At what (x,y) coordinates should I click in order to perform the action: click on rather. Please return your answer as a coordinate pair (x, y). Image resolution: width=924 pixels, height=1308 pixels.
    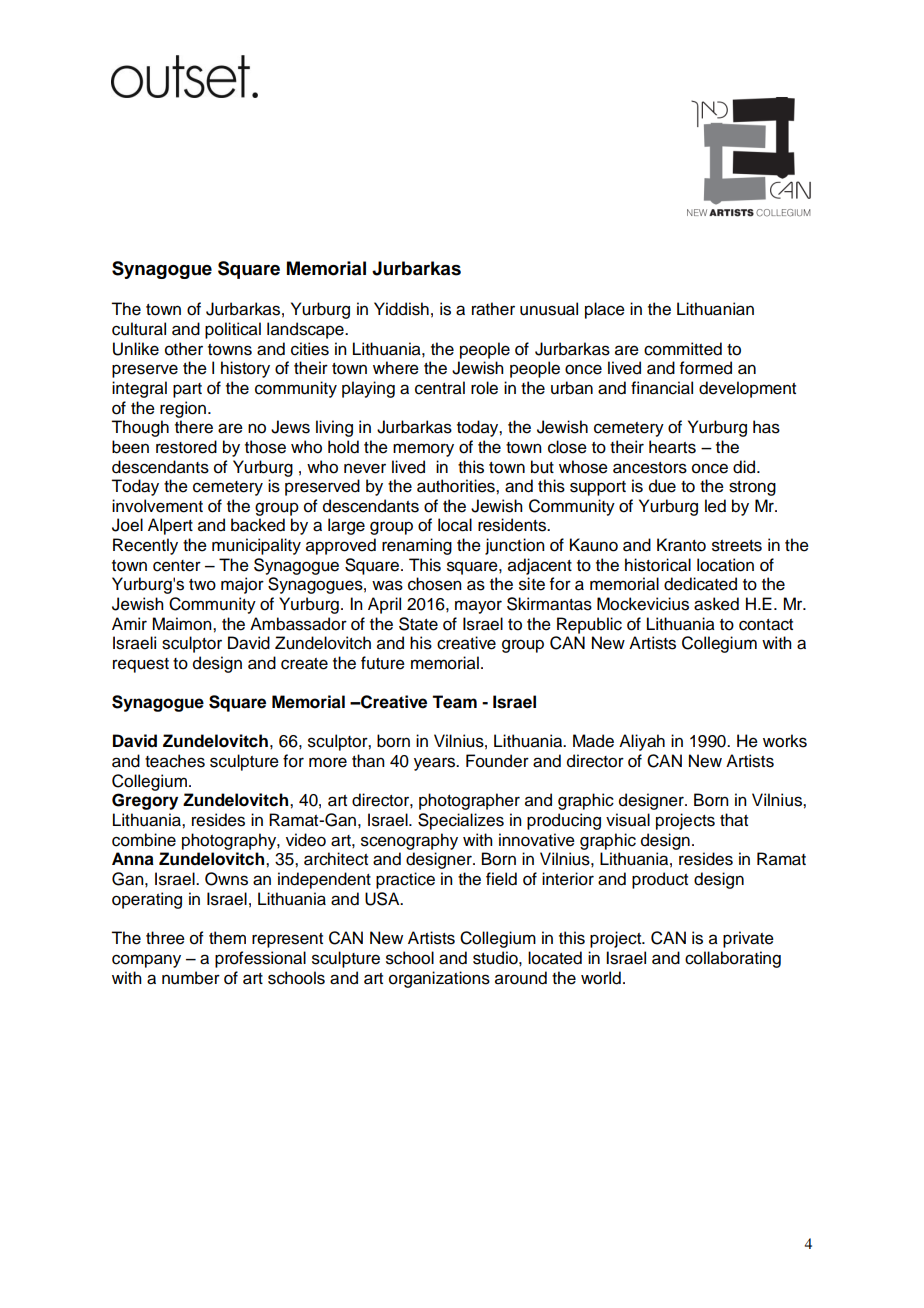
    Looking at the image, I should click on (493, 309).
